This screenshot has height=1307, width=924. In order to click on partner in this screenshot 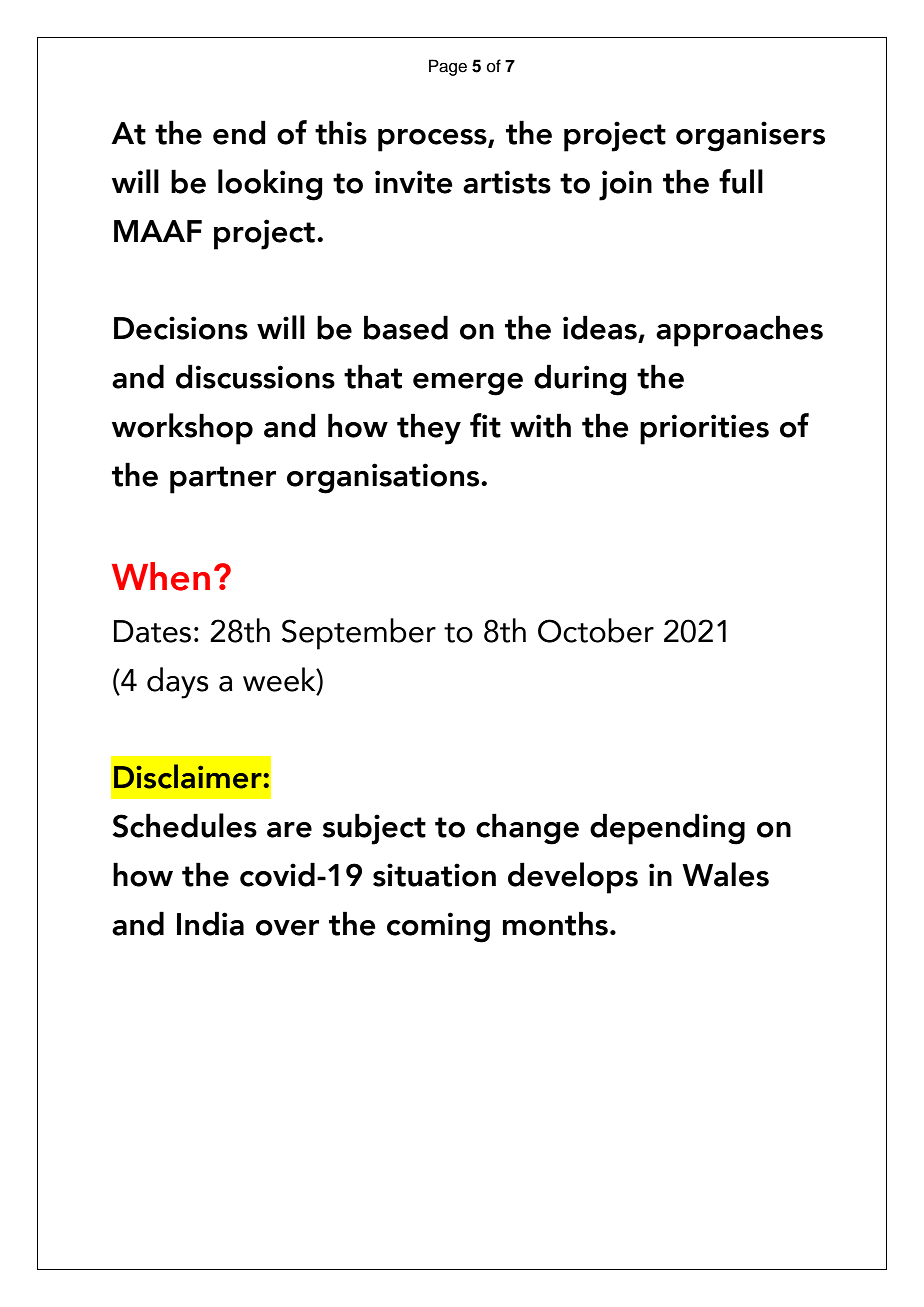, I will do `click(223, 480)`.
